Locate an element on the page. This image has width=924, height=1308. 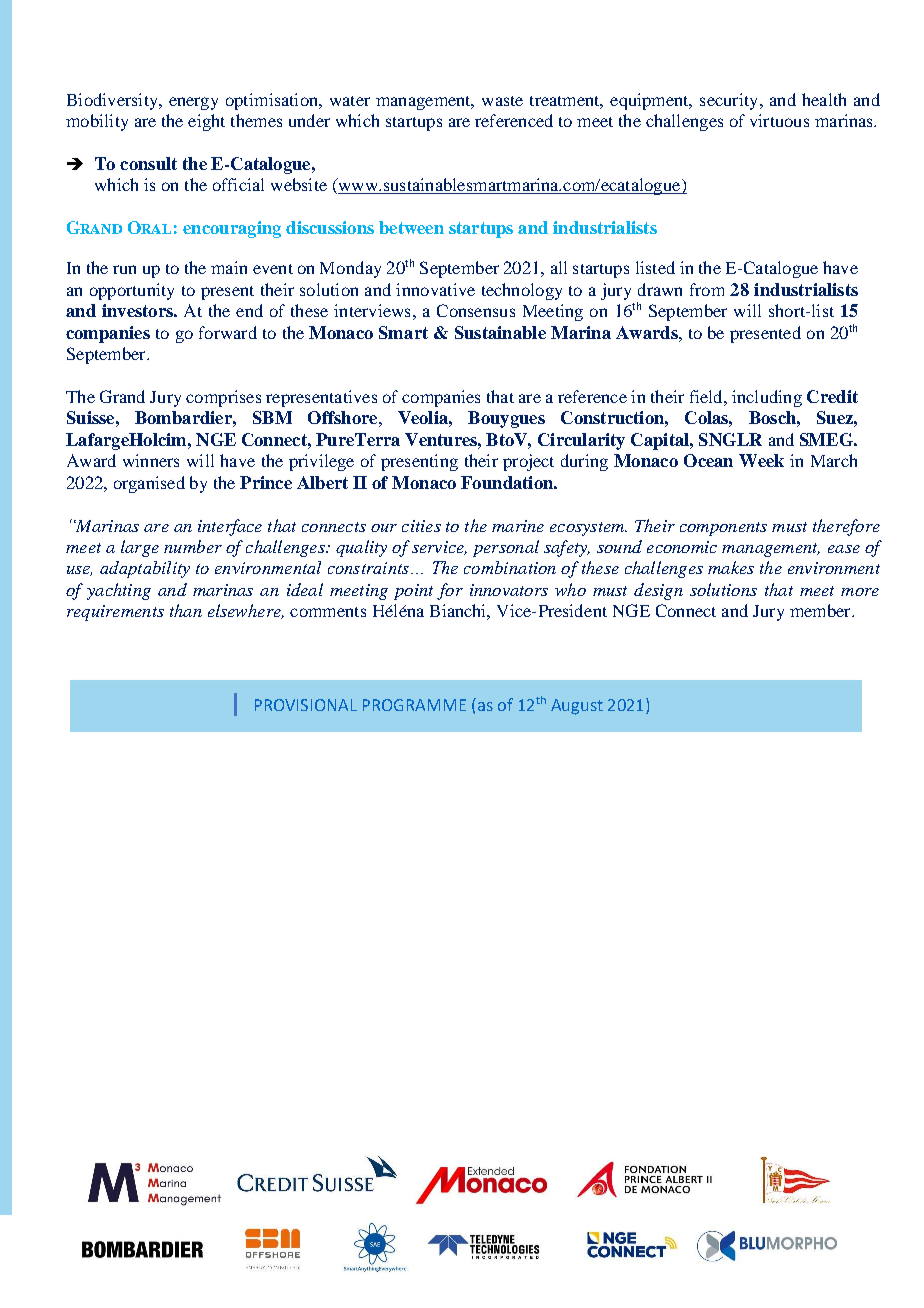
organised is located at coordinates (149, 484).
